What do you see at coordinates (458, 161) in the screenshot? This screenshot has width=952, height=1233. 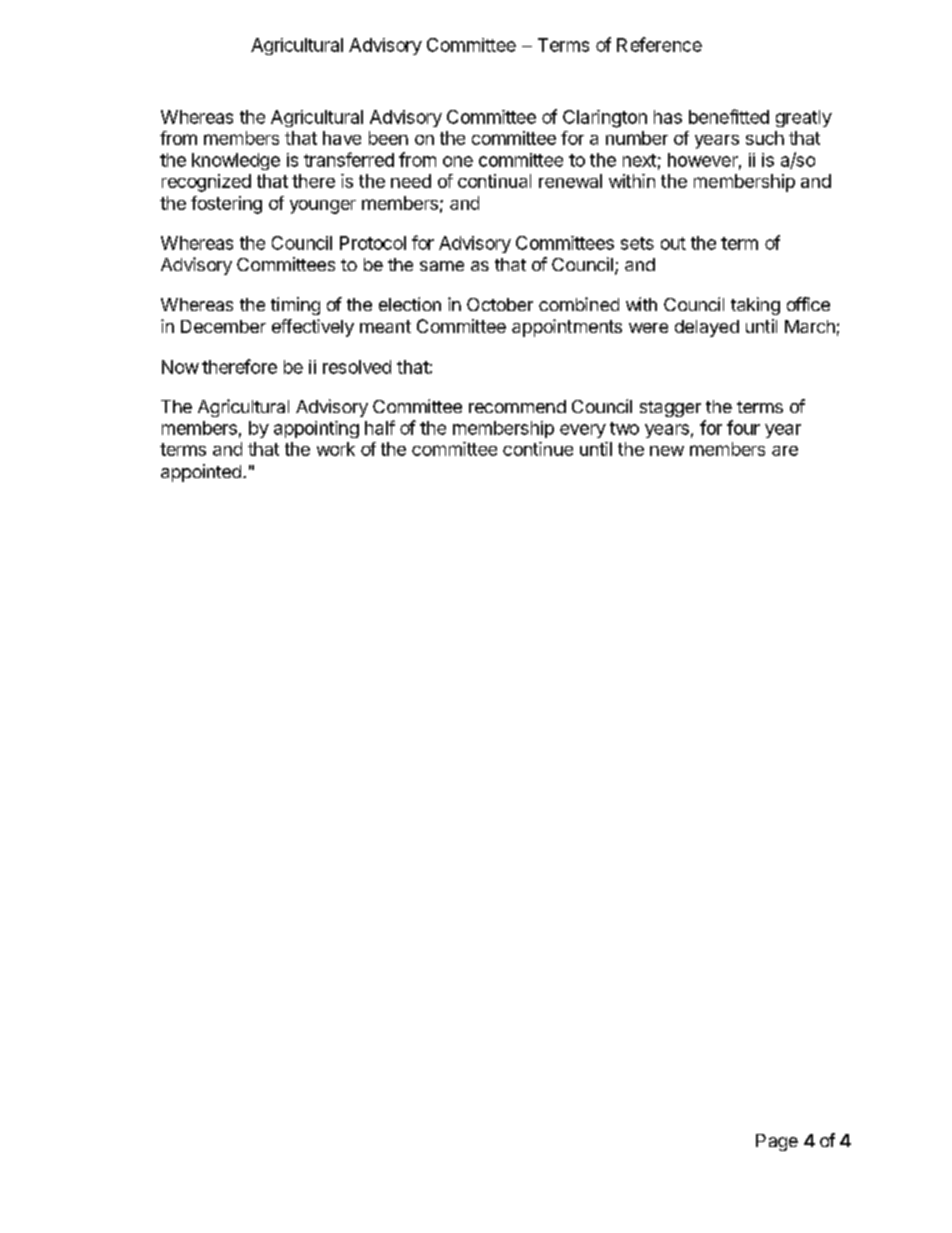 I see `one` at bounding box center [458, 161].
